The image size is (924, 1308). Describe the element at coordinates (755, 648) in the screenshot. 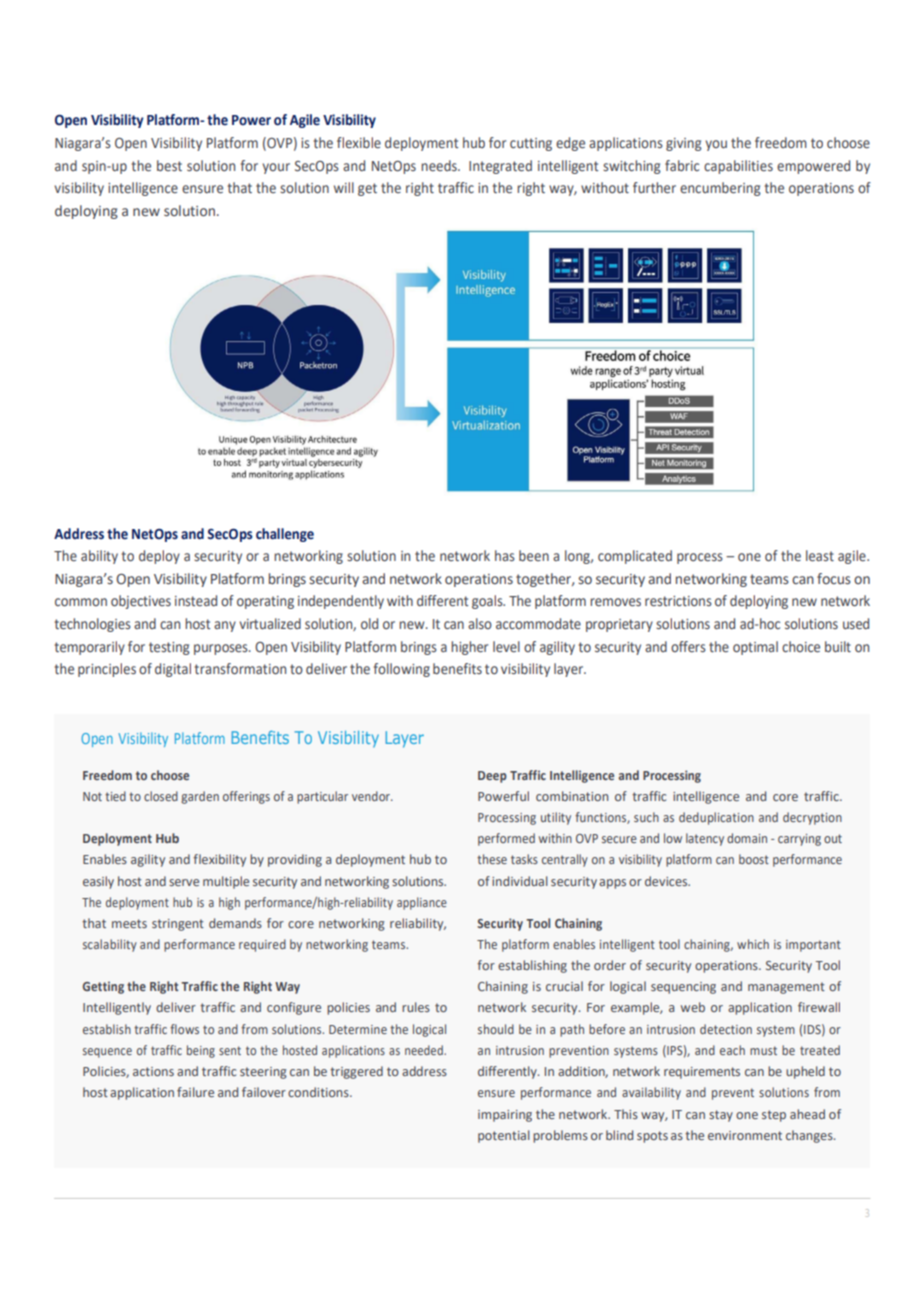

I see `optimal` at that location.
